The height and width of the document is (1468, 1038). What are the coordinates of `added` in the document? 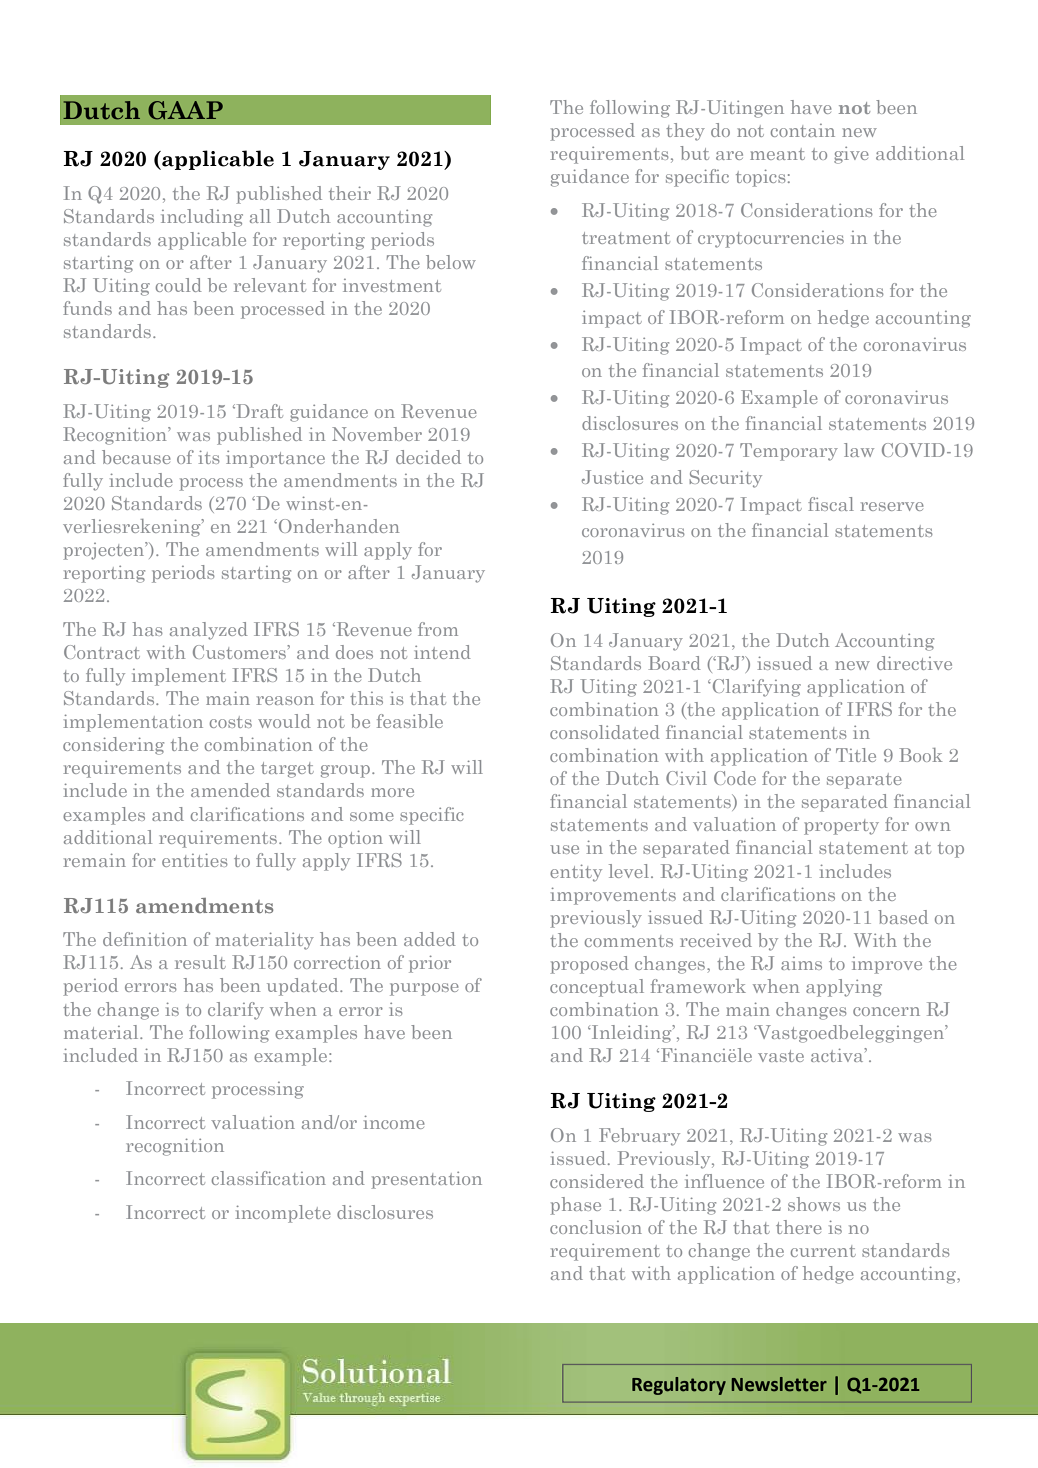 It's located at (430, 939).
